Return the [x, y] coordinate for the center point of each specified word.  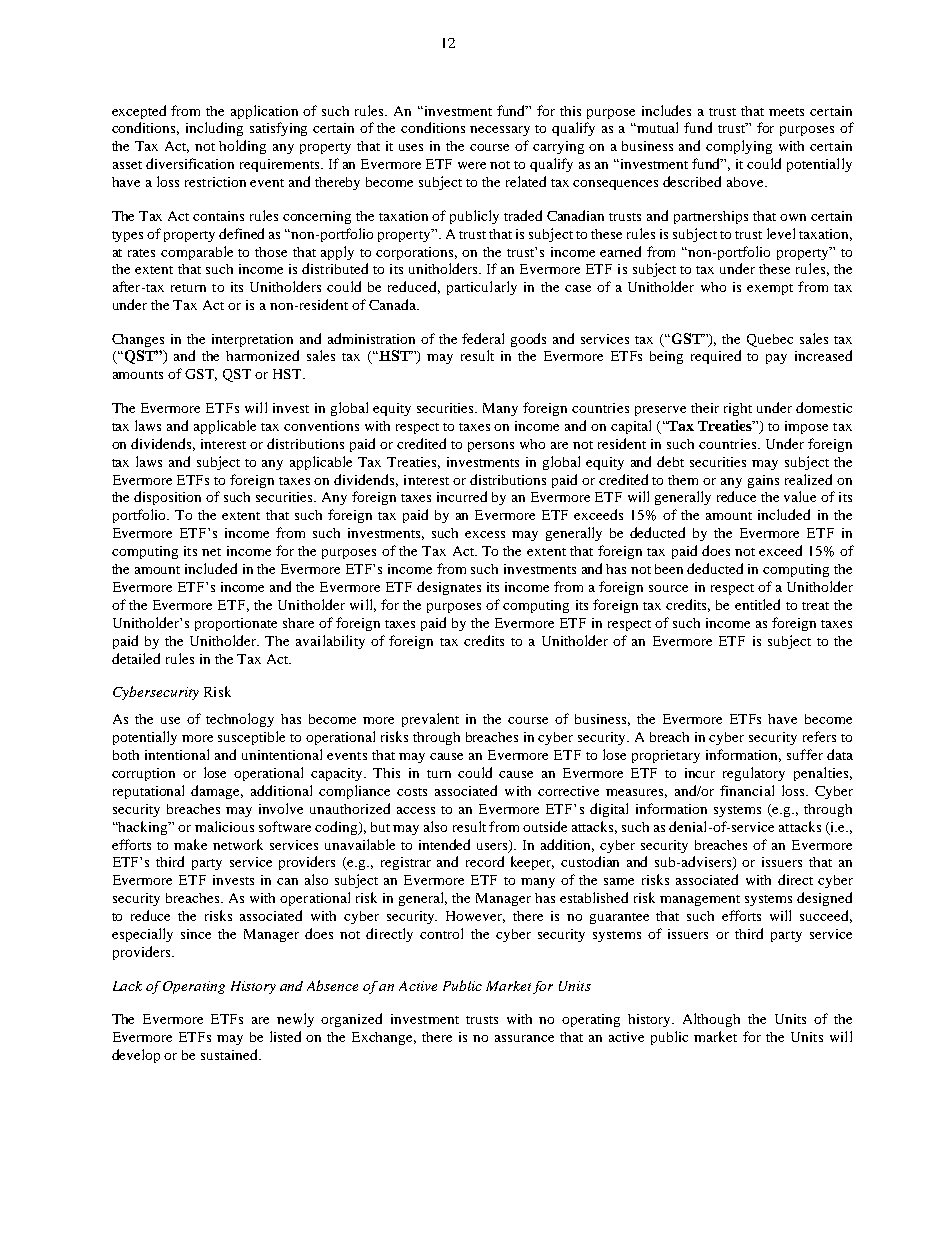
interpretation [252, 340]
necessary [500, 131]
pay [776, 359]
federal [483, 338]
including [214, 129]
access [416, 810]
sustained [231, 1054]
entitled [757, 604]
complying [739, 147]
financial [747, 790]
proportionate [236, 624]
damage [217, 792]
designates [449, 588]
